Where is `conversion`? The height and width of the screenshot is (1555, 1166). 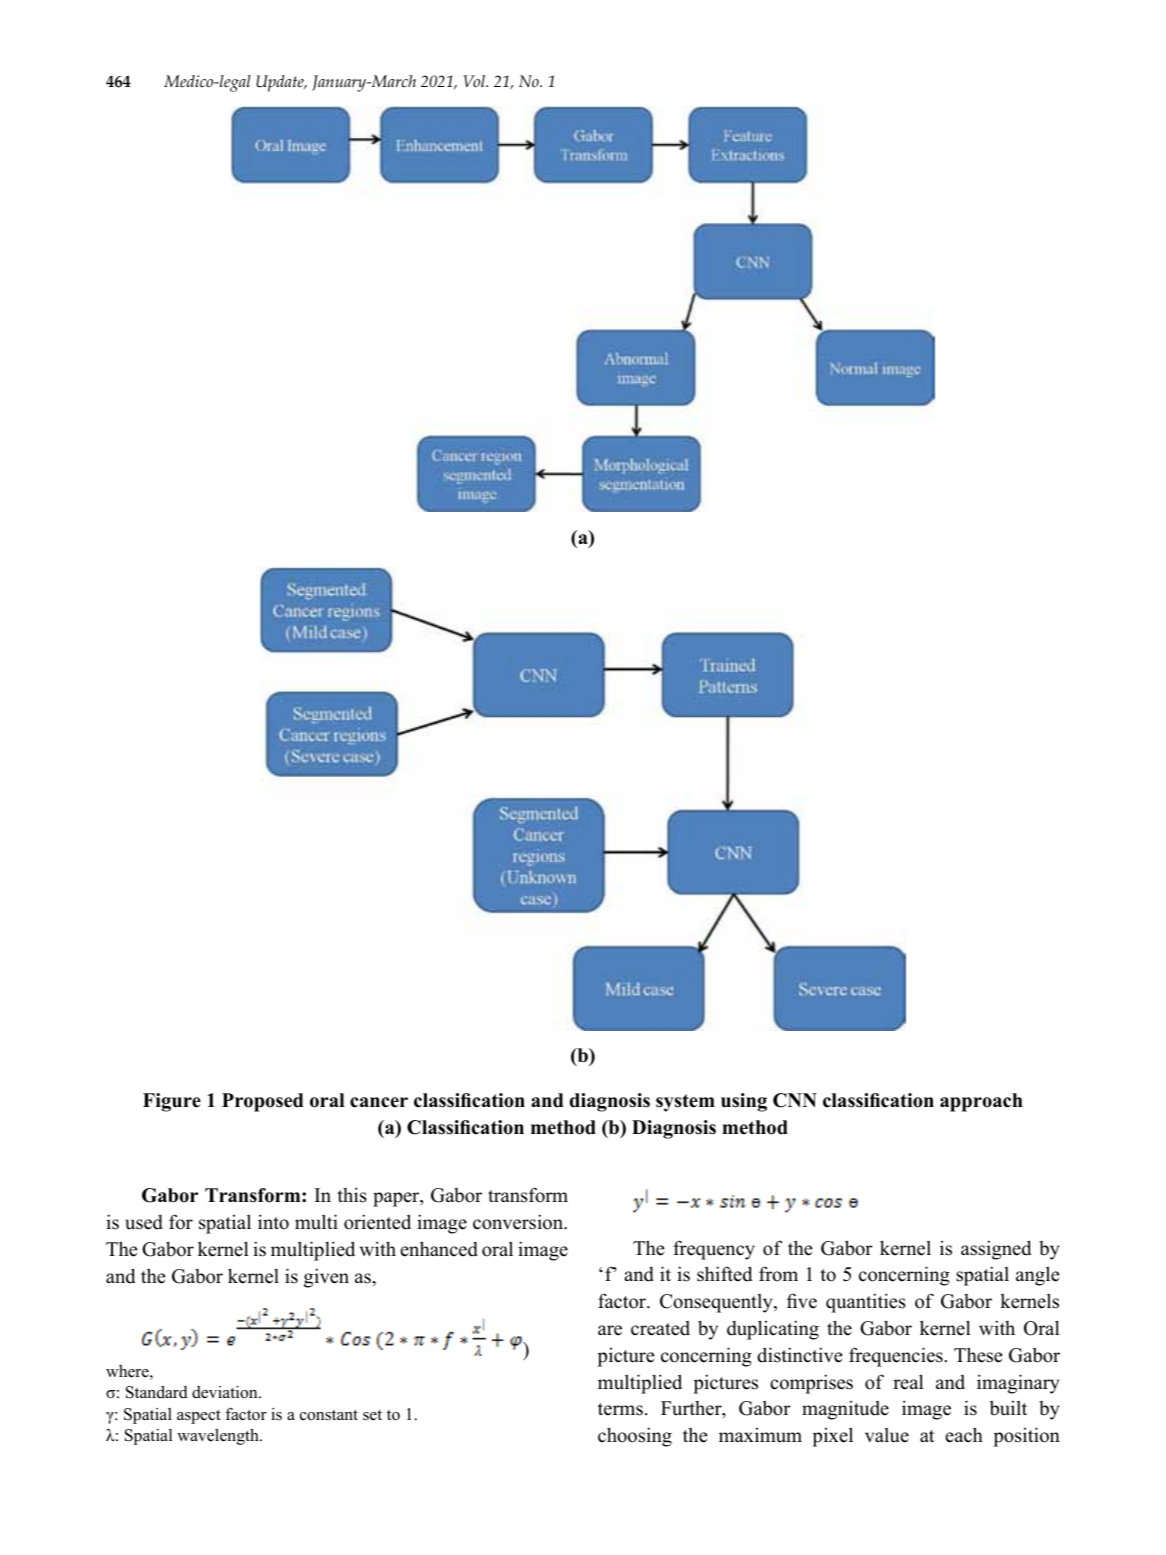
conversion is located at coordinates (519, 1222).
